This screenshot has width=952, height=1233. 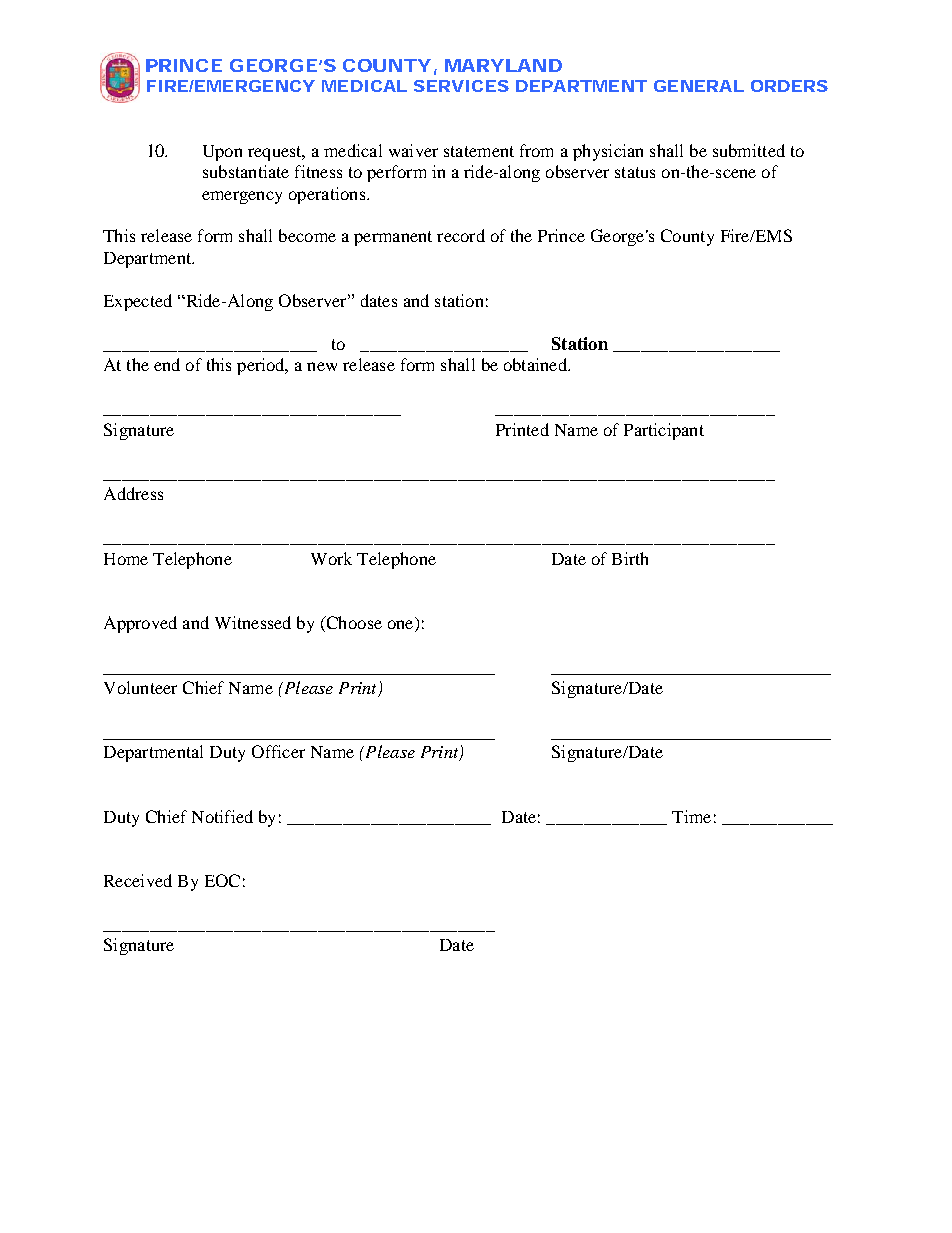 I want to click on status, so click(x=635, y=172).
